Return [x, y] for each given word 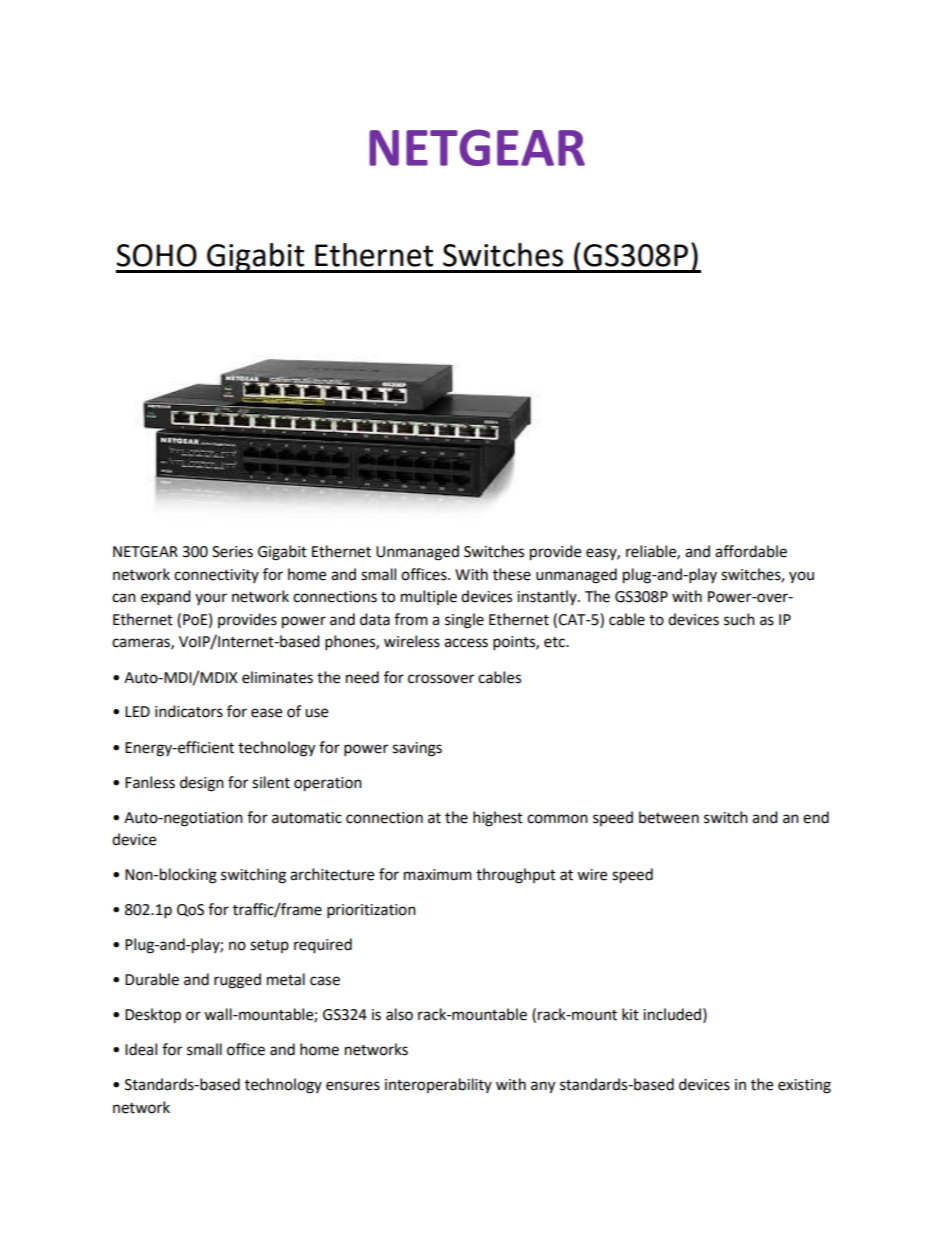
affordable [751, 551]
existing [804, 1086]
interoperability [438, 1085]
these [512, 574]
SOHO [156, 255]
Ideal [141, 1049]
